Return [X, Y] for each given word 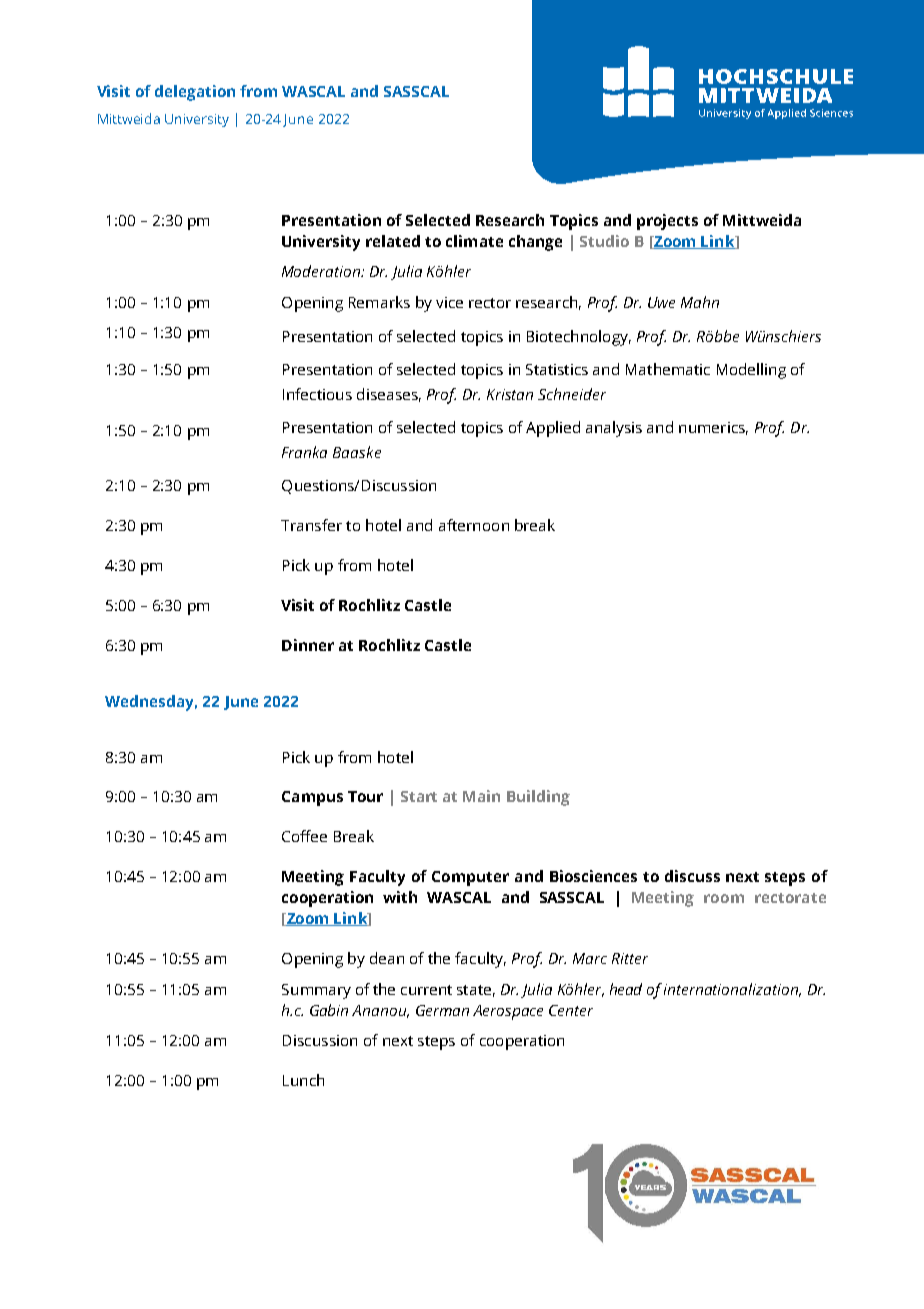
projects [667, 222]
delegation [195, 93]
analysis [614, 429]
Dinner [308, 645]
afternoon [474, 525]
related [393, 241]
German [442, 1010]
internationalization [732, 990]
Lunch [303, 1080]
